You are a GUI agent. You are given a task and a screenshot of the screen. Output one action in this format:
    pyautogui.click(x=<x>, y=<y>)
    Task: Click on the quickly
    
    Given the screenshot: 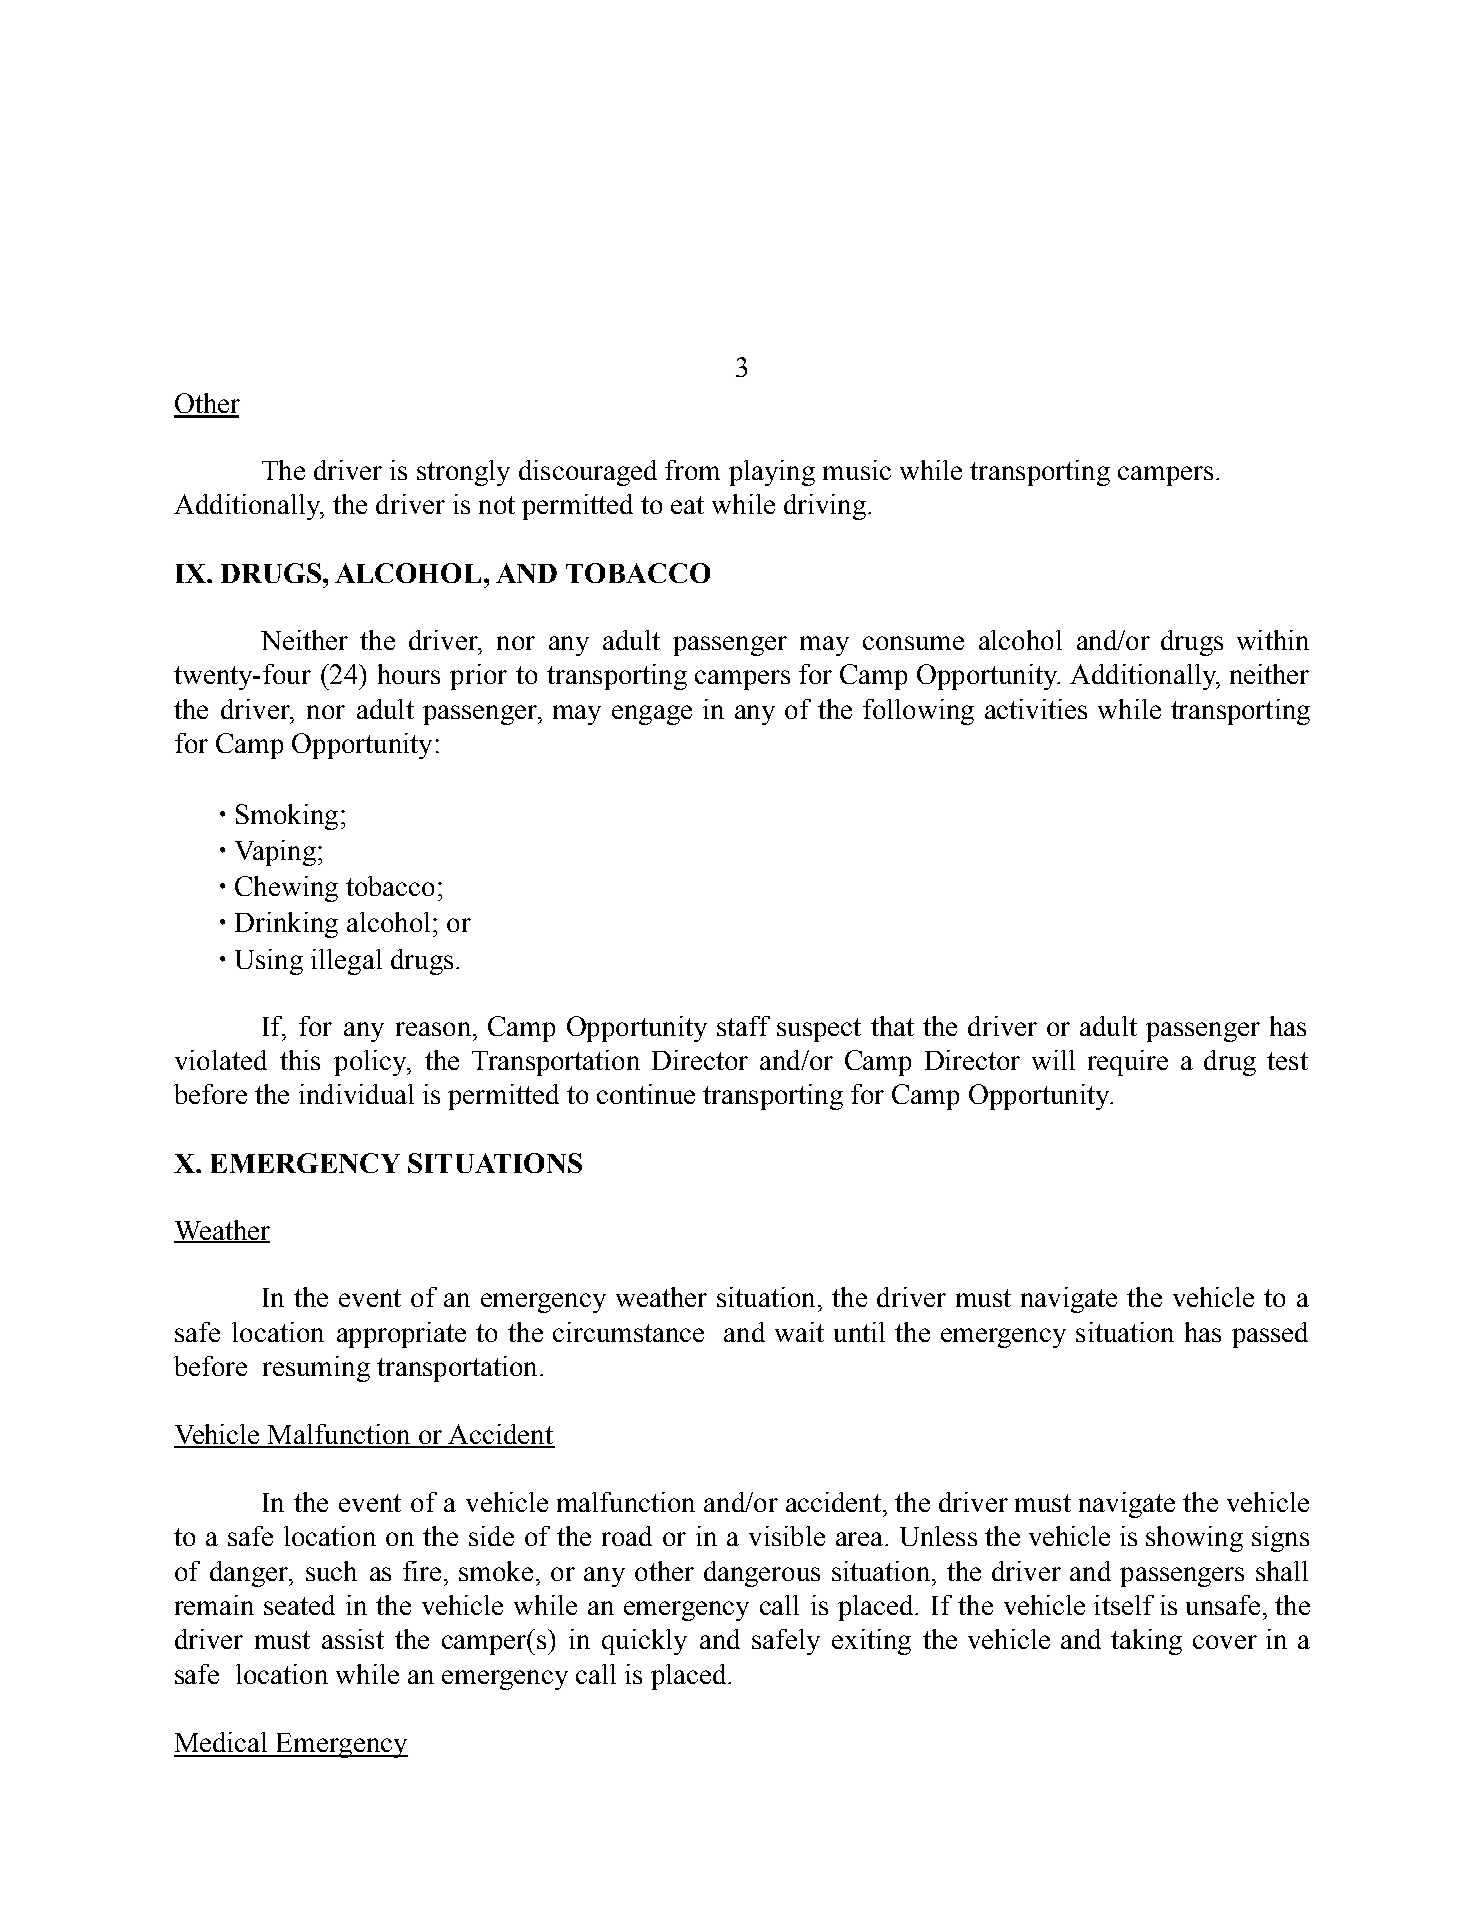 What is the action you would take?
    pyautogui.click(x=644, y=1642)
